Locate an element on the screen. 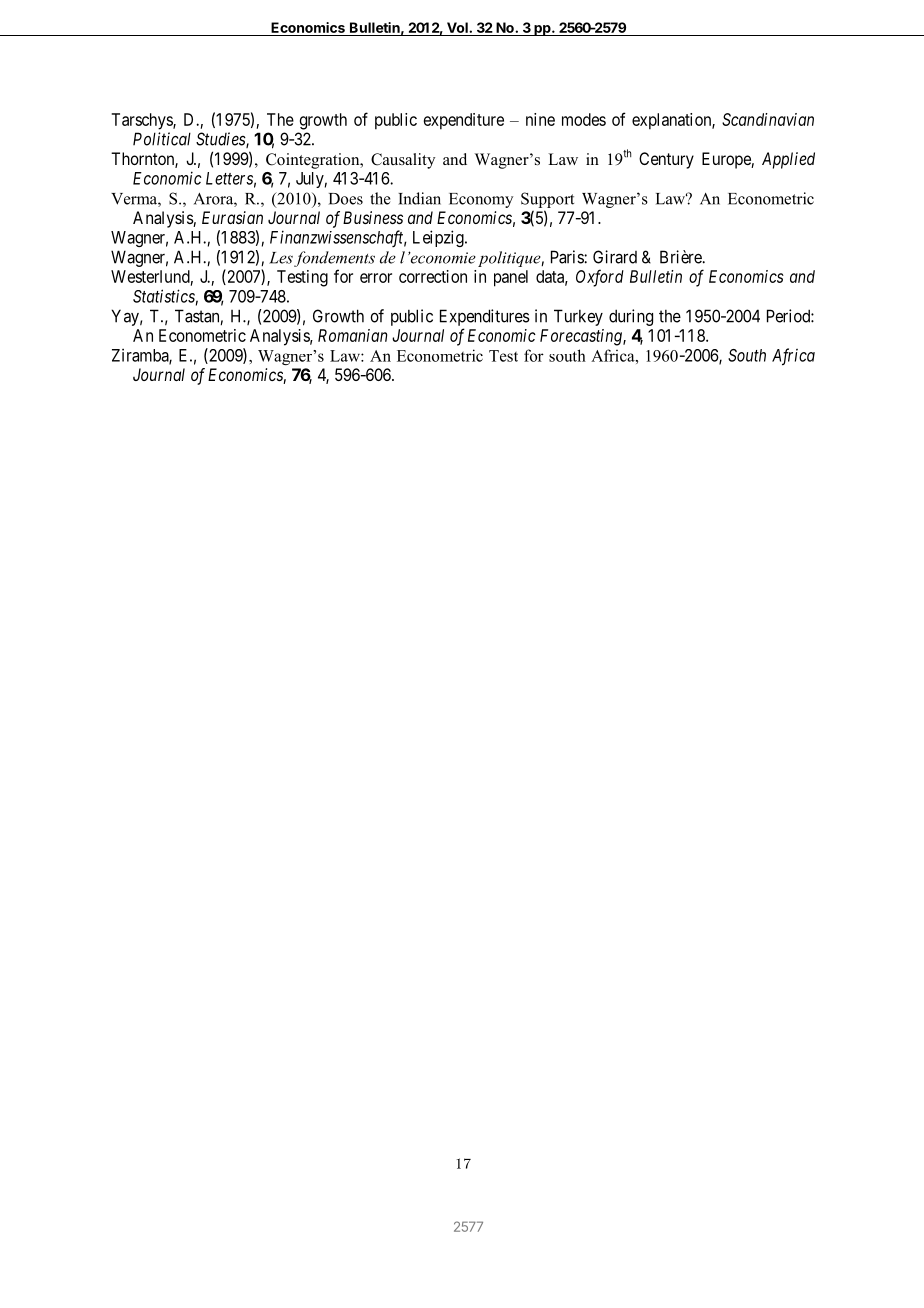 The width and height of the screenshot is (924, 1308). Turkey is located at coordinates (578, 317).
